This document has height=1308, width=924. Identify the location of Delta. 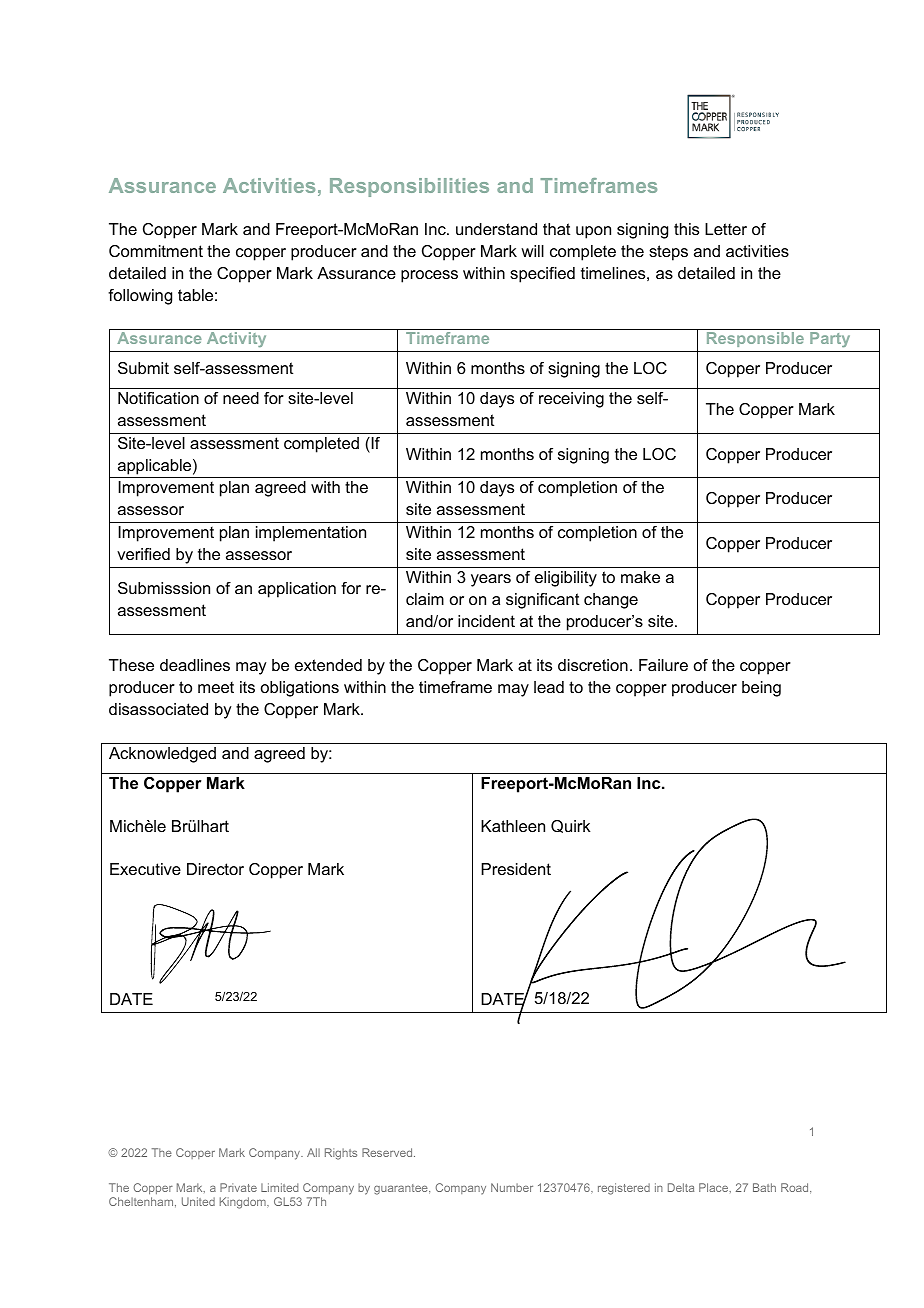
(681, 1187).
